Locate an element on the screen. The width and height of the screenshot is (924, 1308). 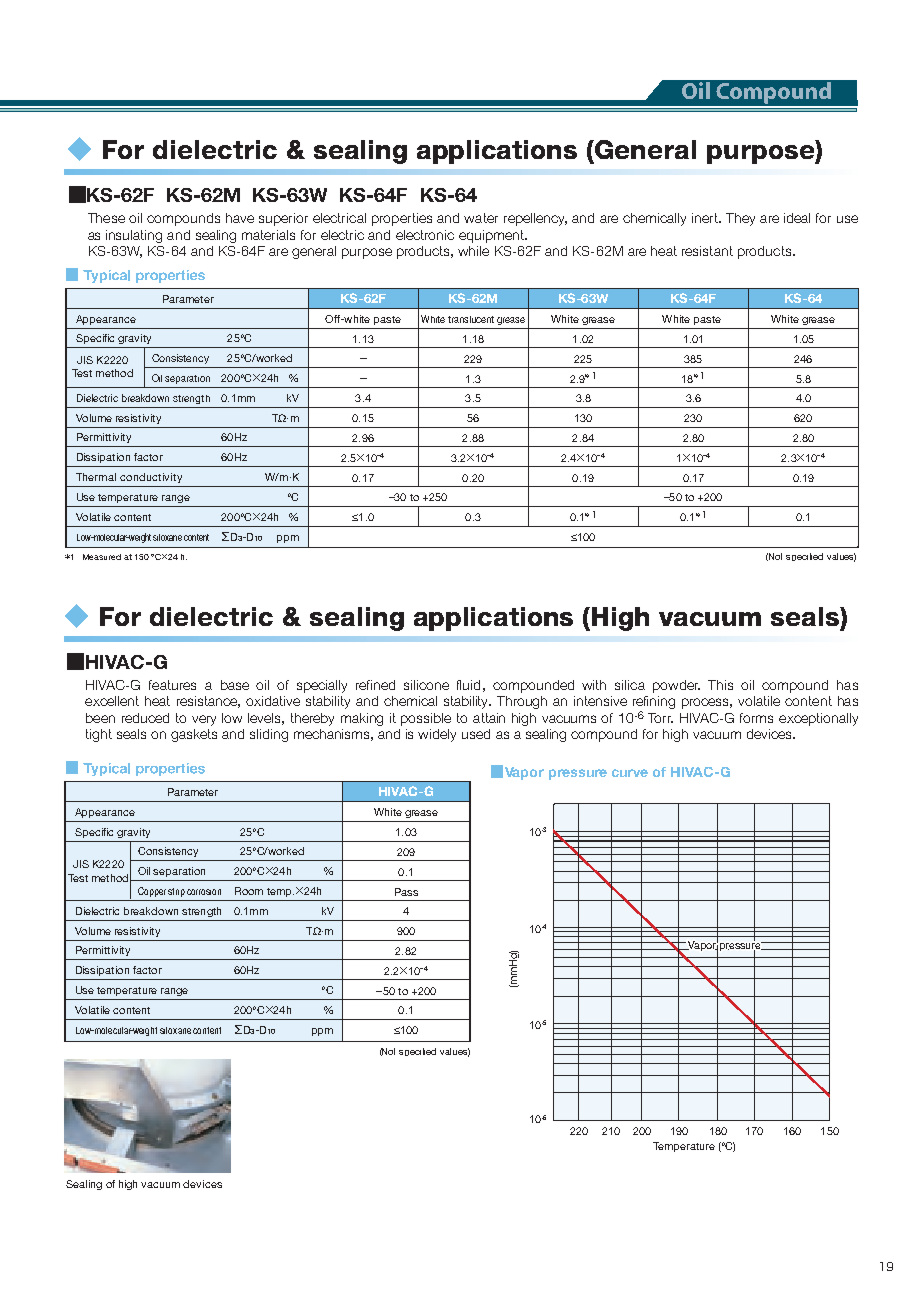
resistant is located at coordinates (707, 251).
